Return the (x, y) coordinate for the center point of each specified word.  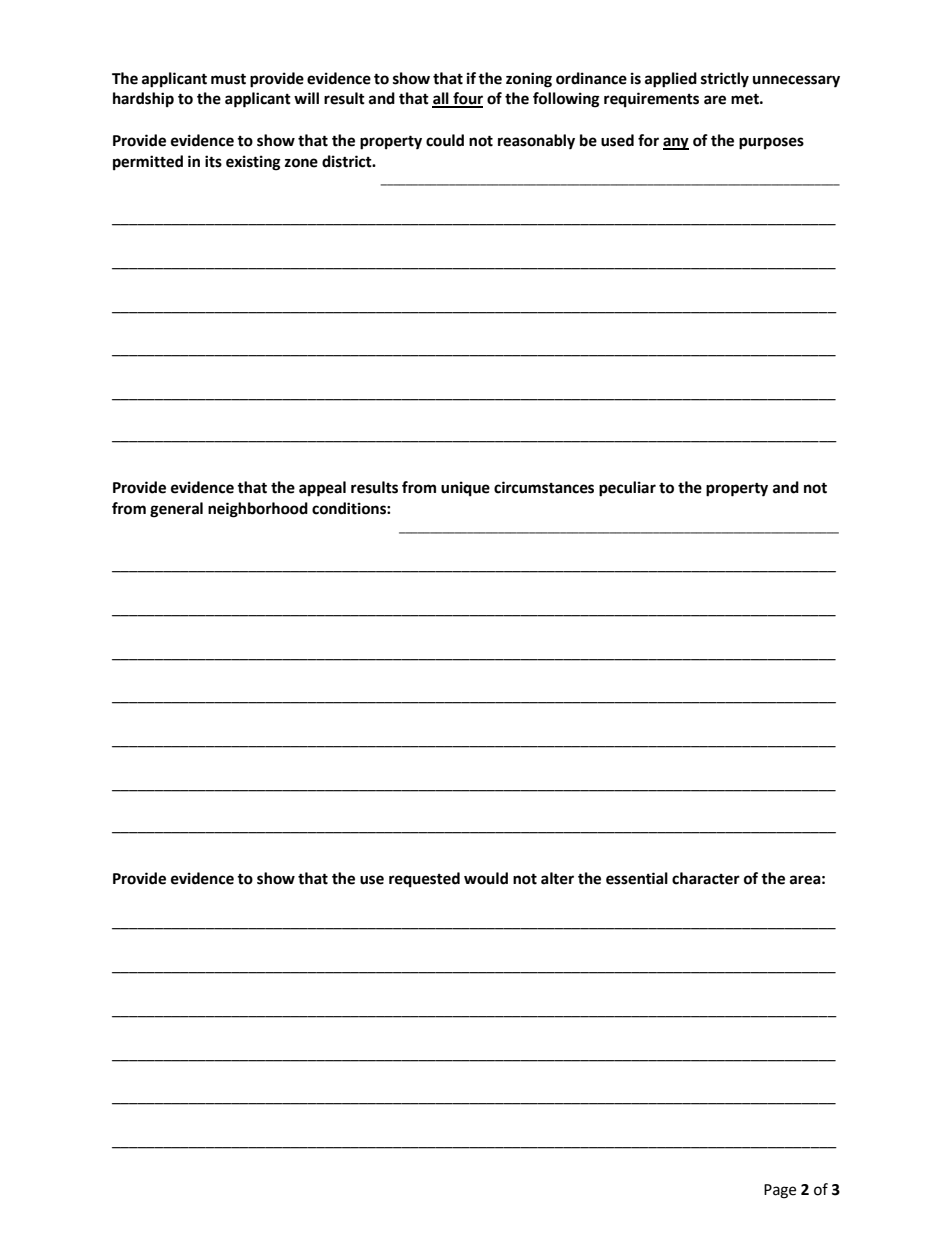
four (467, 99)
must (228, 79)
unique (465, 489)
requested (424, 880)
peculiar (627, 489)
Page (780, 1191)
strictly (725, 80)
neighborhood (258, 510)
